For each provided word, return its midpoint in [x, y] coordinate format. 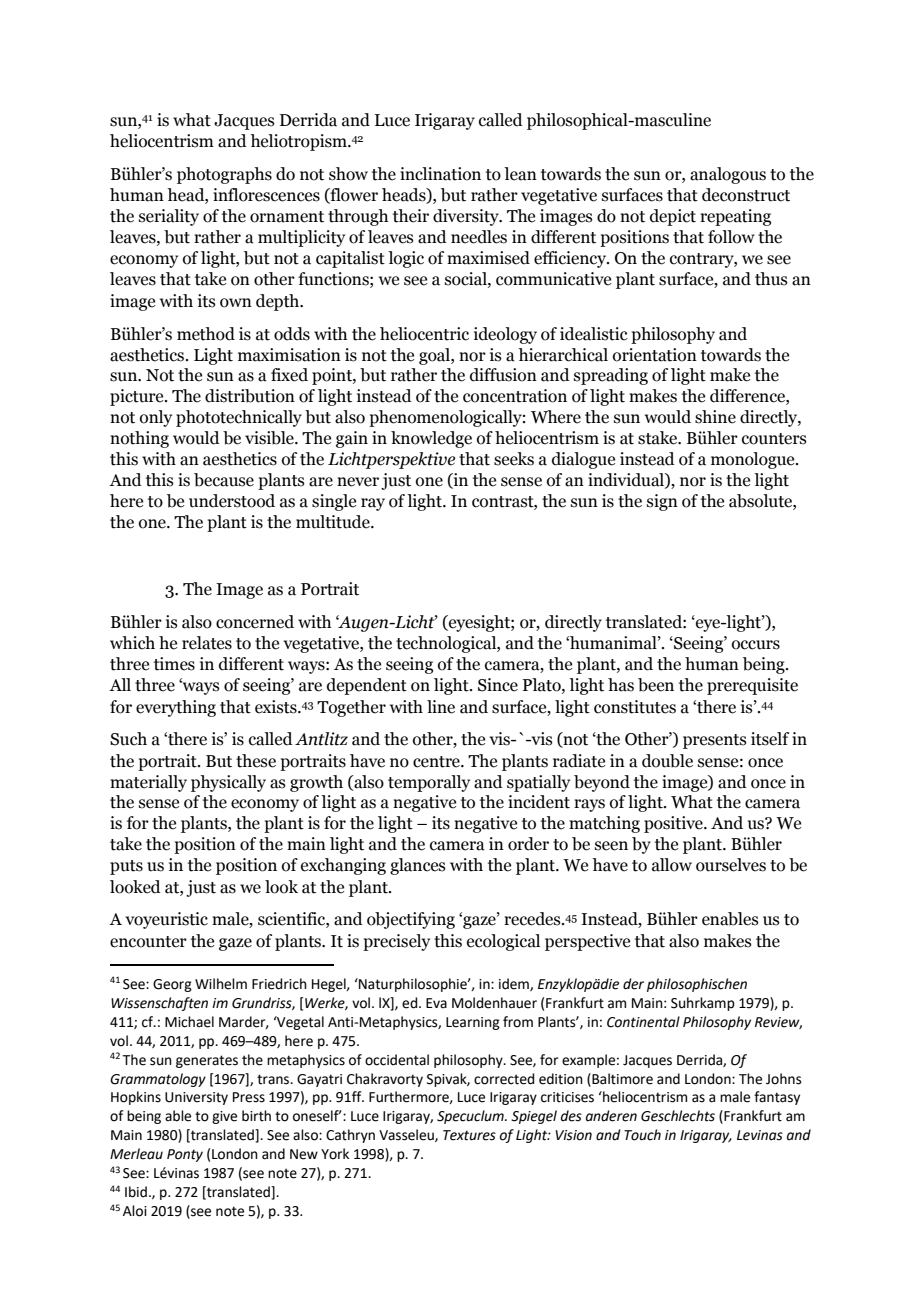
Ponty [185, 1155]
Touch [642, 1135]
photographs [224, 175]
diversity [467, 217]
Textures [469, 1135]
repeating [735, 217]
